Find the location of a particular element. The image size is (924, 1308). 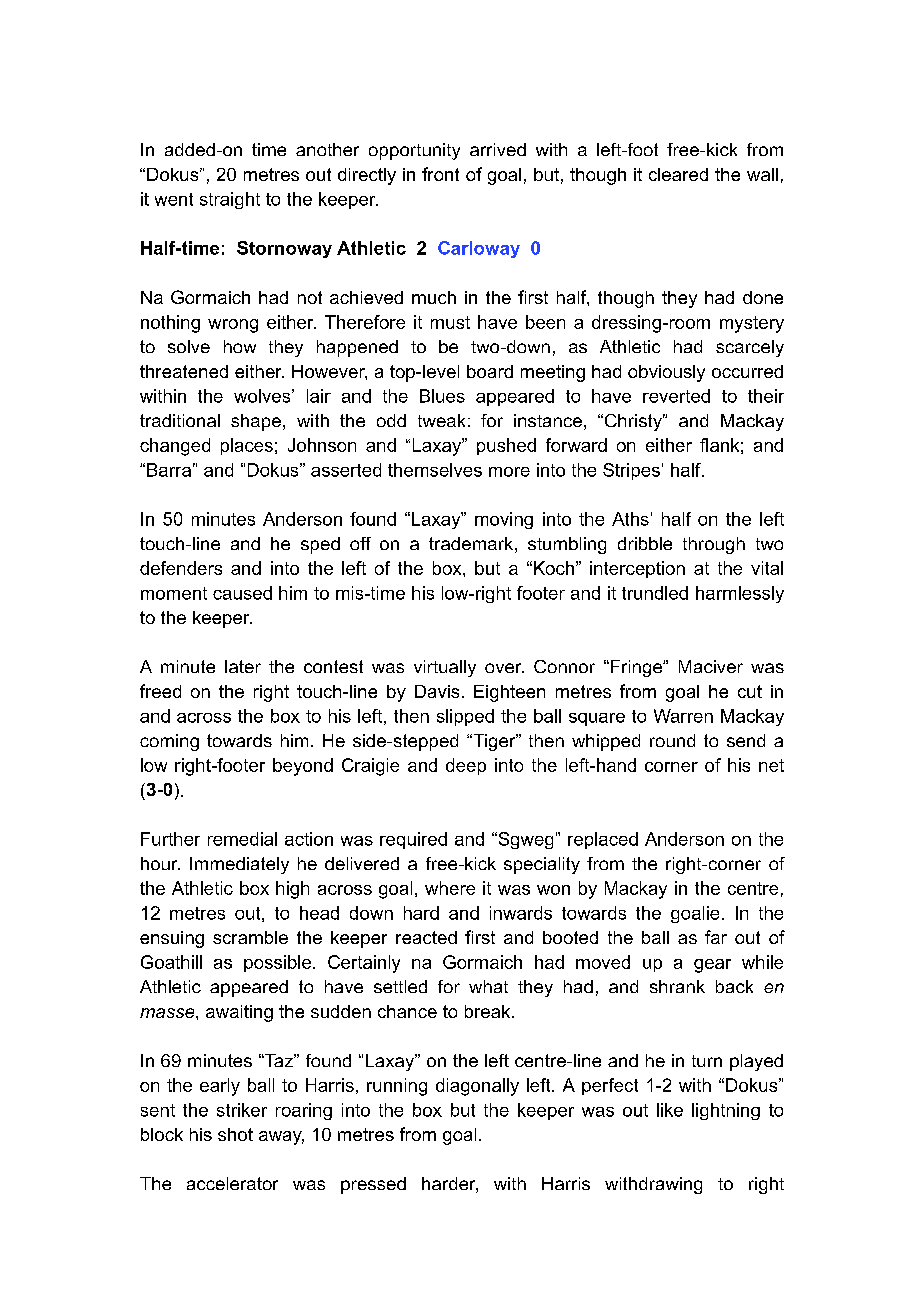

moving is located at coordinates (504, 520).
